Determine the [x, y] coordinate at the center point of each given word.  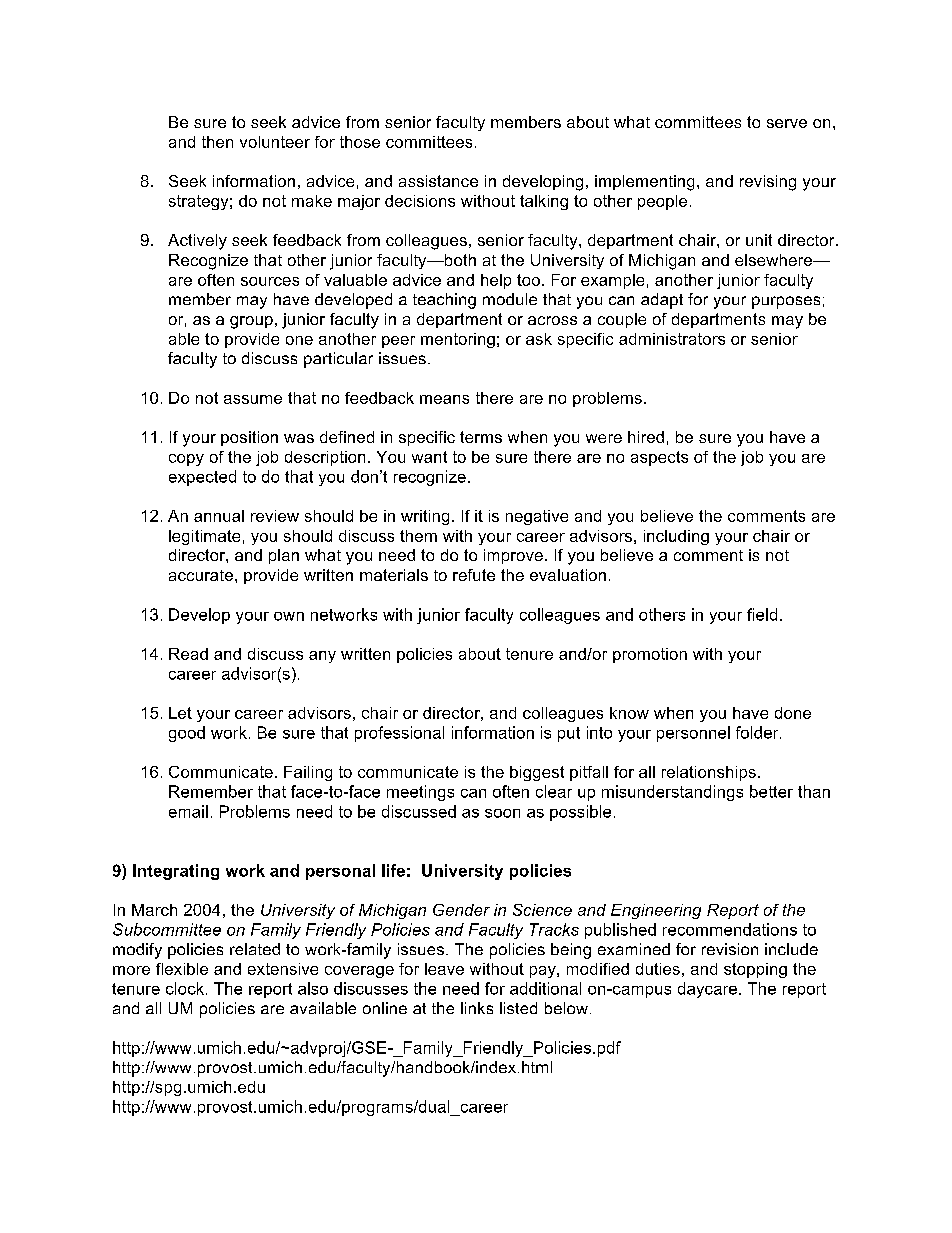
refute [474, 575]
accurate [201, 575]
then [217, 142]
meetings [420, 793]
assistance [438, 181]
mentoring [458, 340]
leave [444, 969]
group [251, 322]
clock [185, 988]
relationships [709, 773]
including [676, 537]
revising [768, 183]
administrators [672, 339]
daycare [707, 990]
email [188, 811]
